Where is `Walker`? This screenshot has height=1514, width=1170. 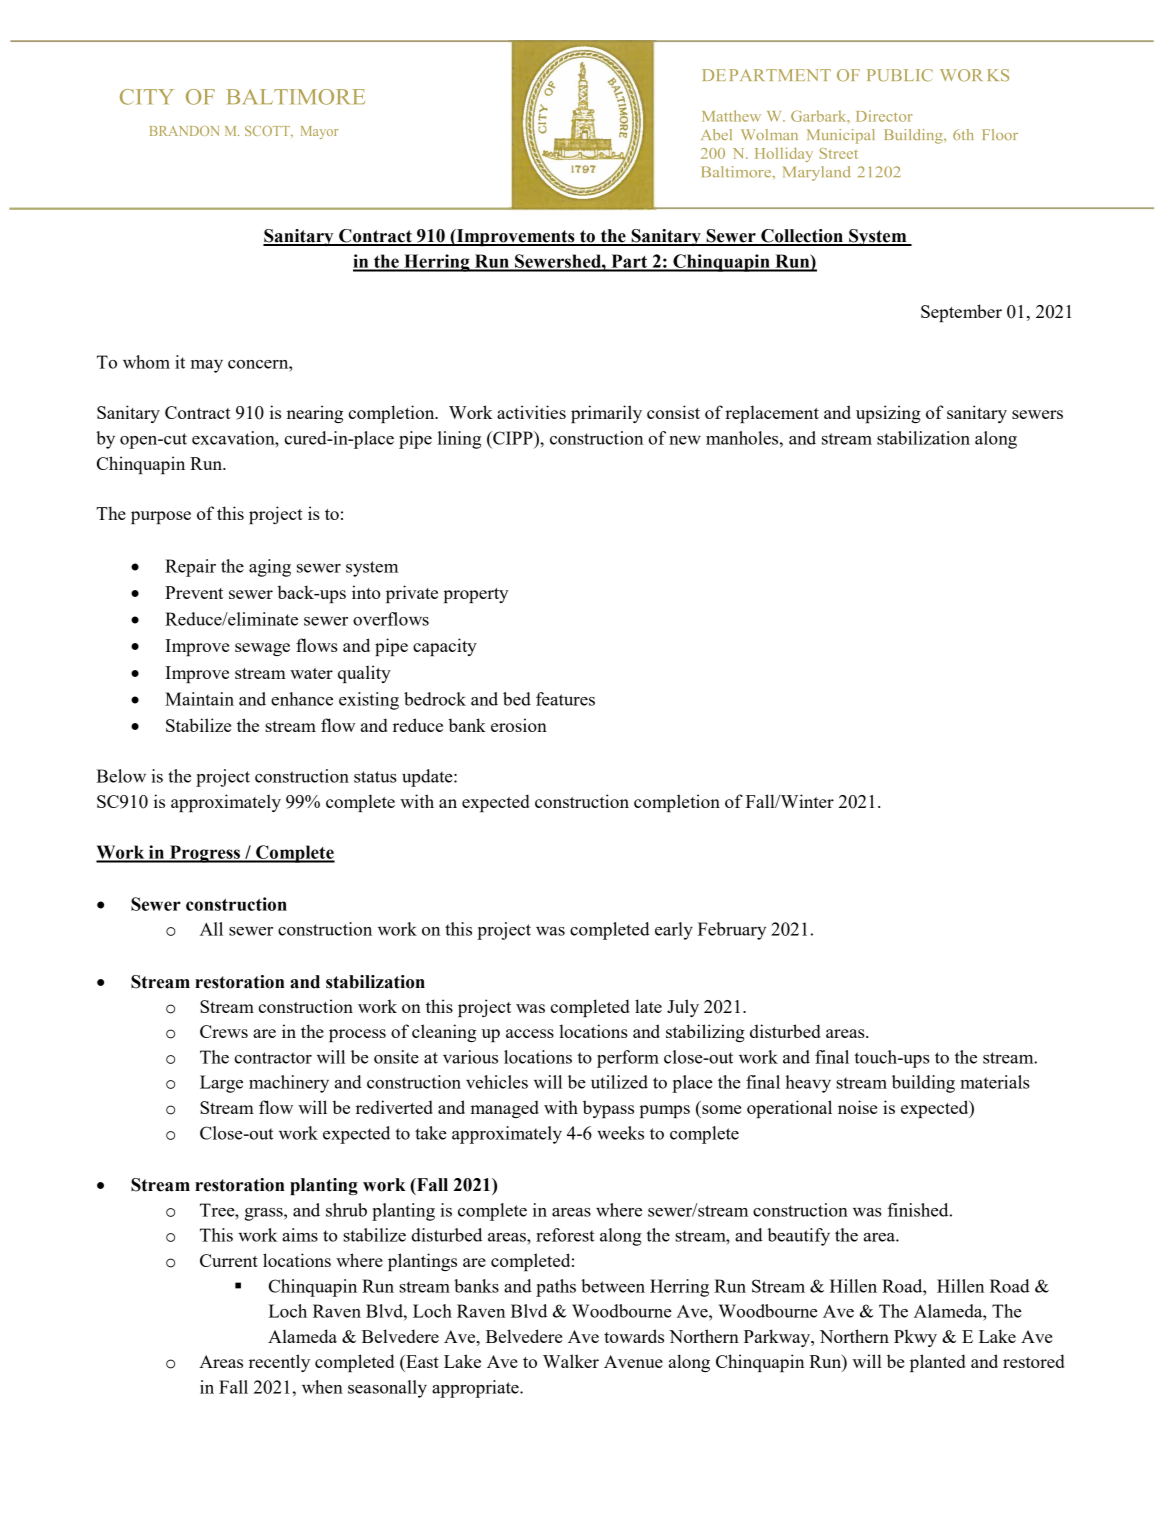 Walker is located at coordinates (571, 1361).
